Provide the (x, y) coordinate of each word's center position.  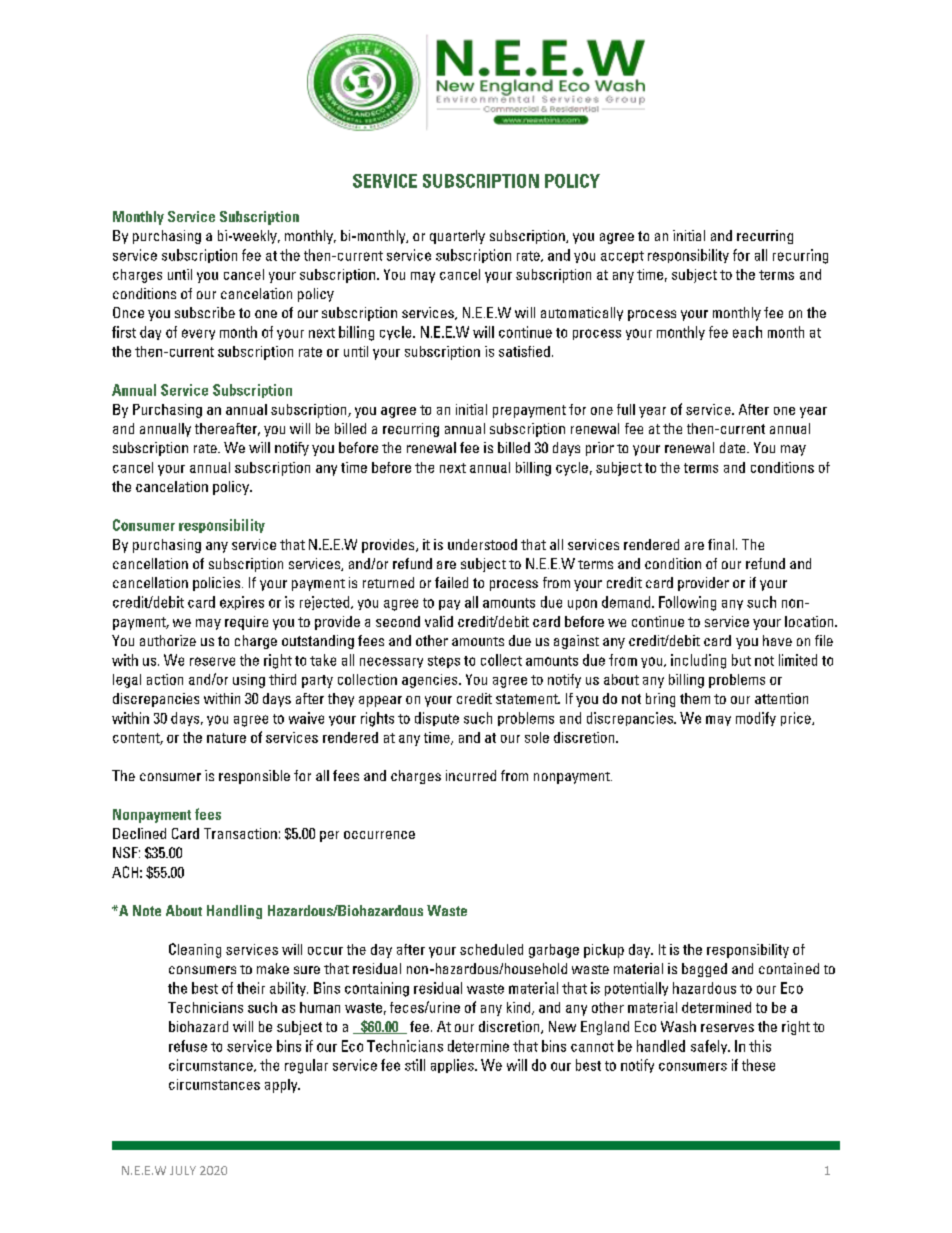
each (747, 332)
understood (482, 544)
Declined (139, 833)
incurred (471, 775)
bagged (704, 970)
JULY (183, 1170)
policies (216, 584)
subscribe (205, 312)
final (721, 544)
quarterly (457, 237)
